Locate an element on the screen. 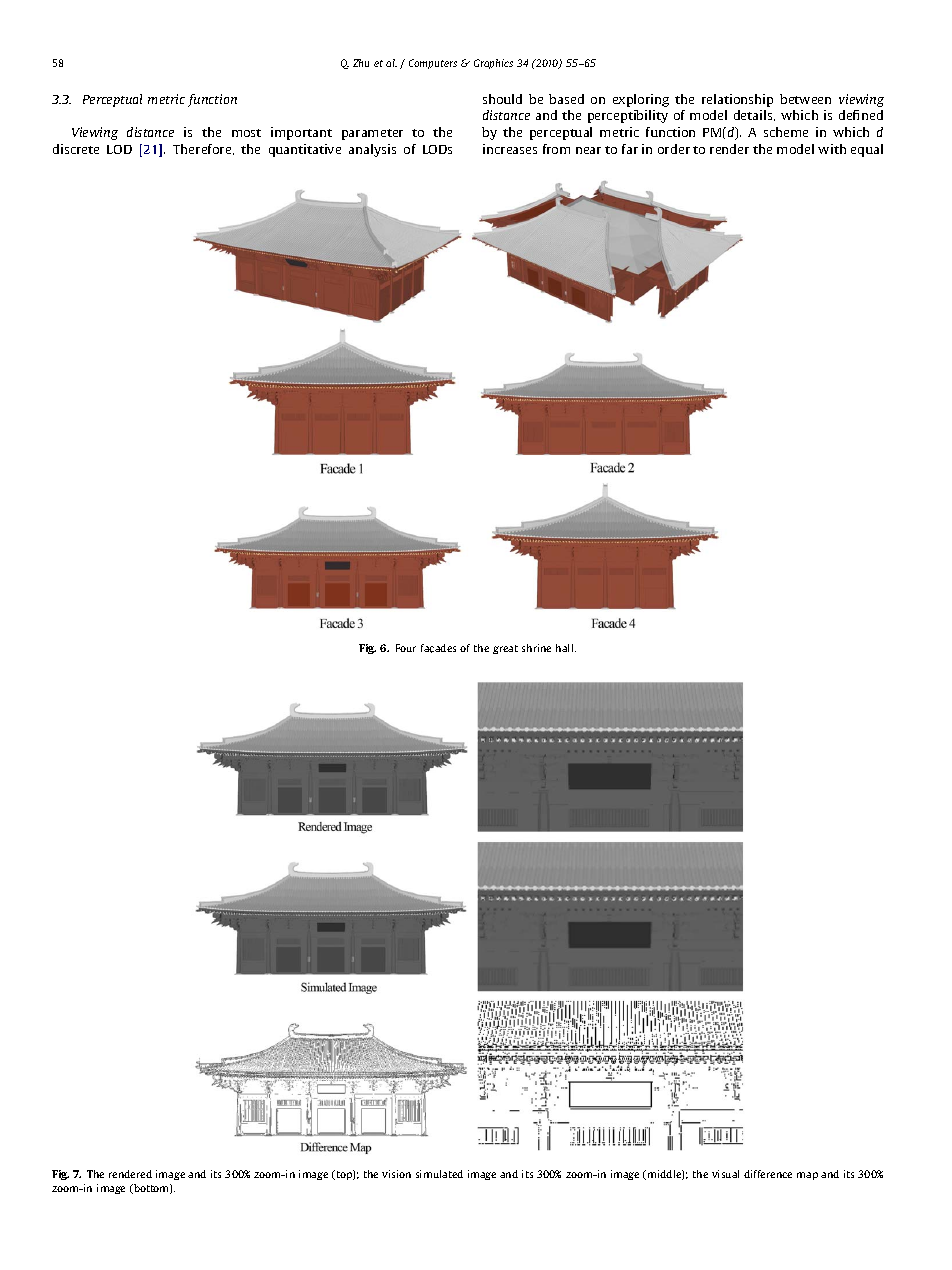  great is located at coordinates (505, 649).
